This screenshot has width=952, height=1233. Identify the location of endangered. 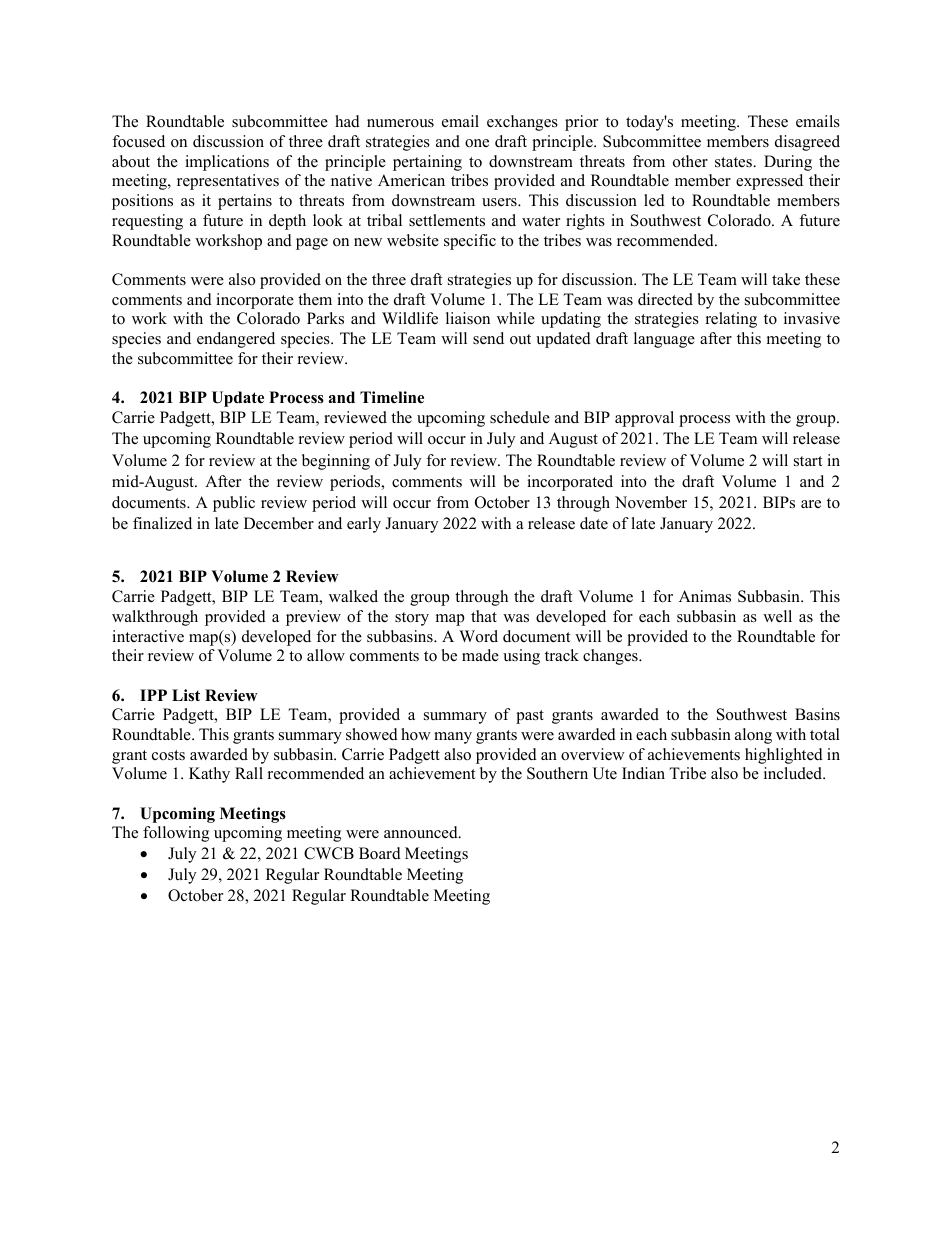
(236, 340).
